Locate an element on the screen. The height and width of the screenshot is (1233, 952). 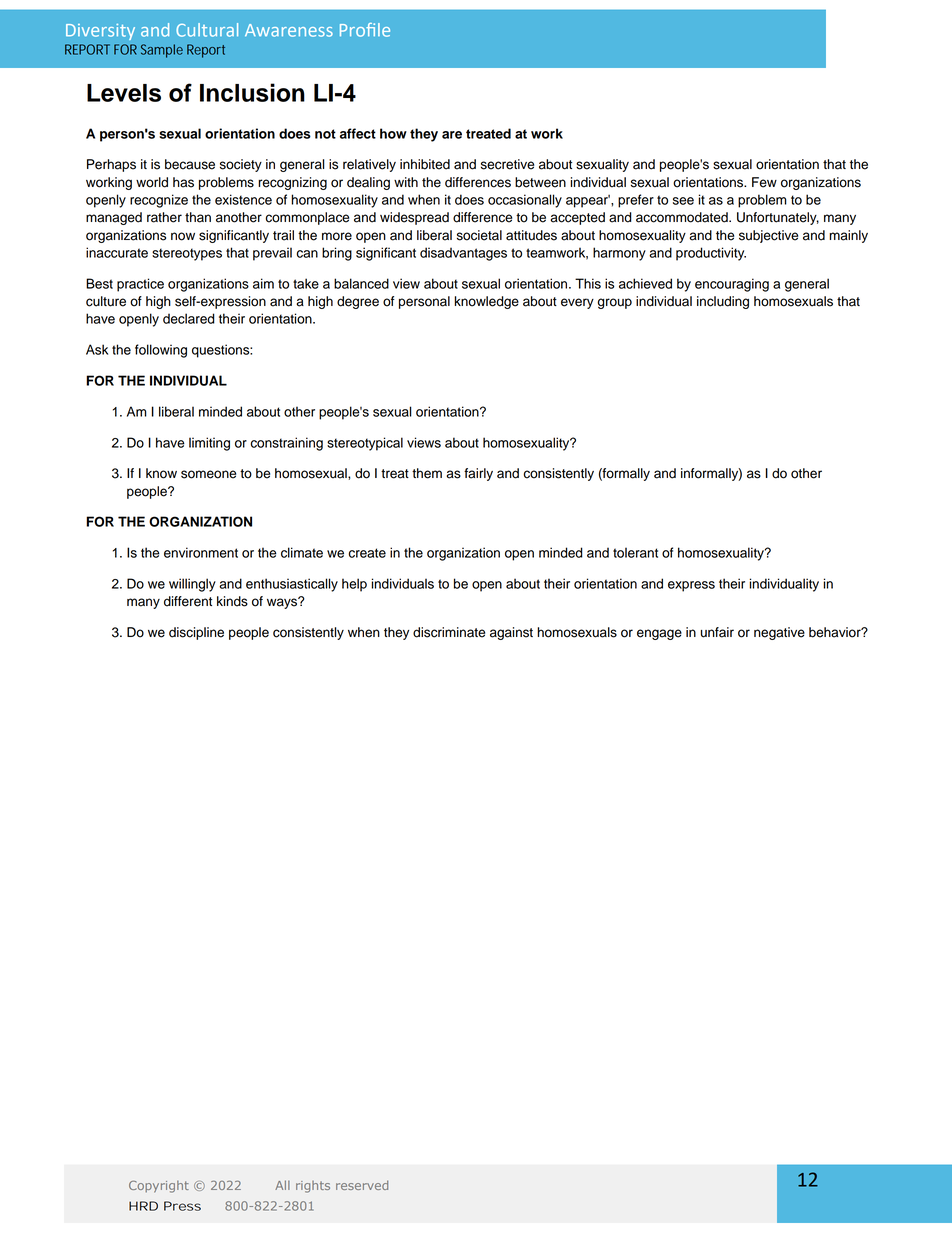
Sample is located at coordinates (162, 51).
